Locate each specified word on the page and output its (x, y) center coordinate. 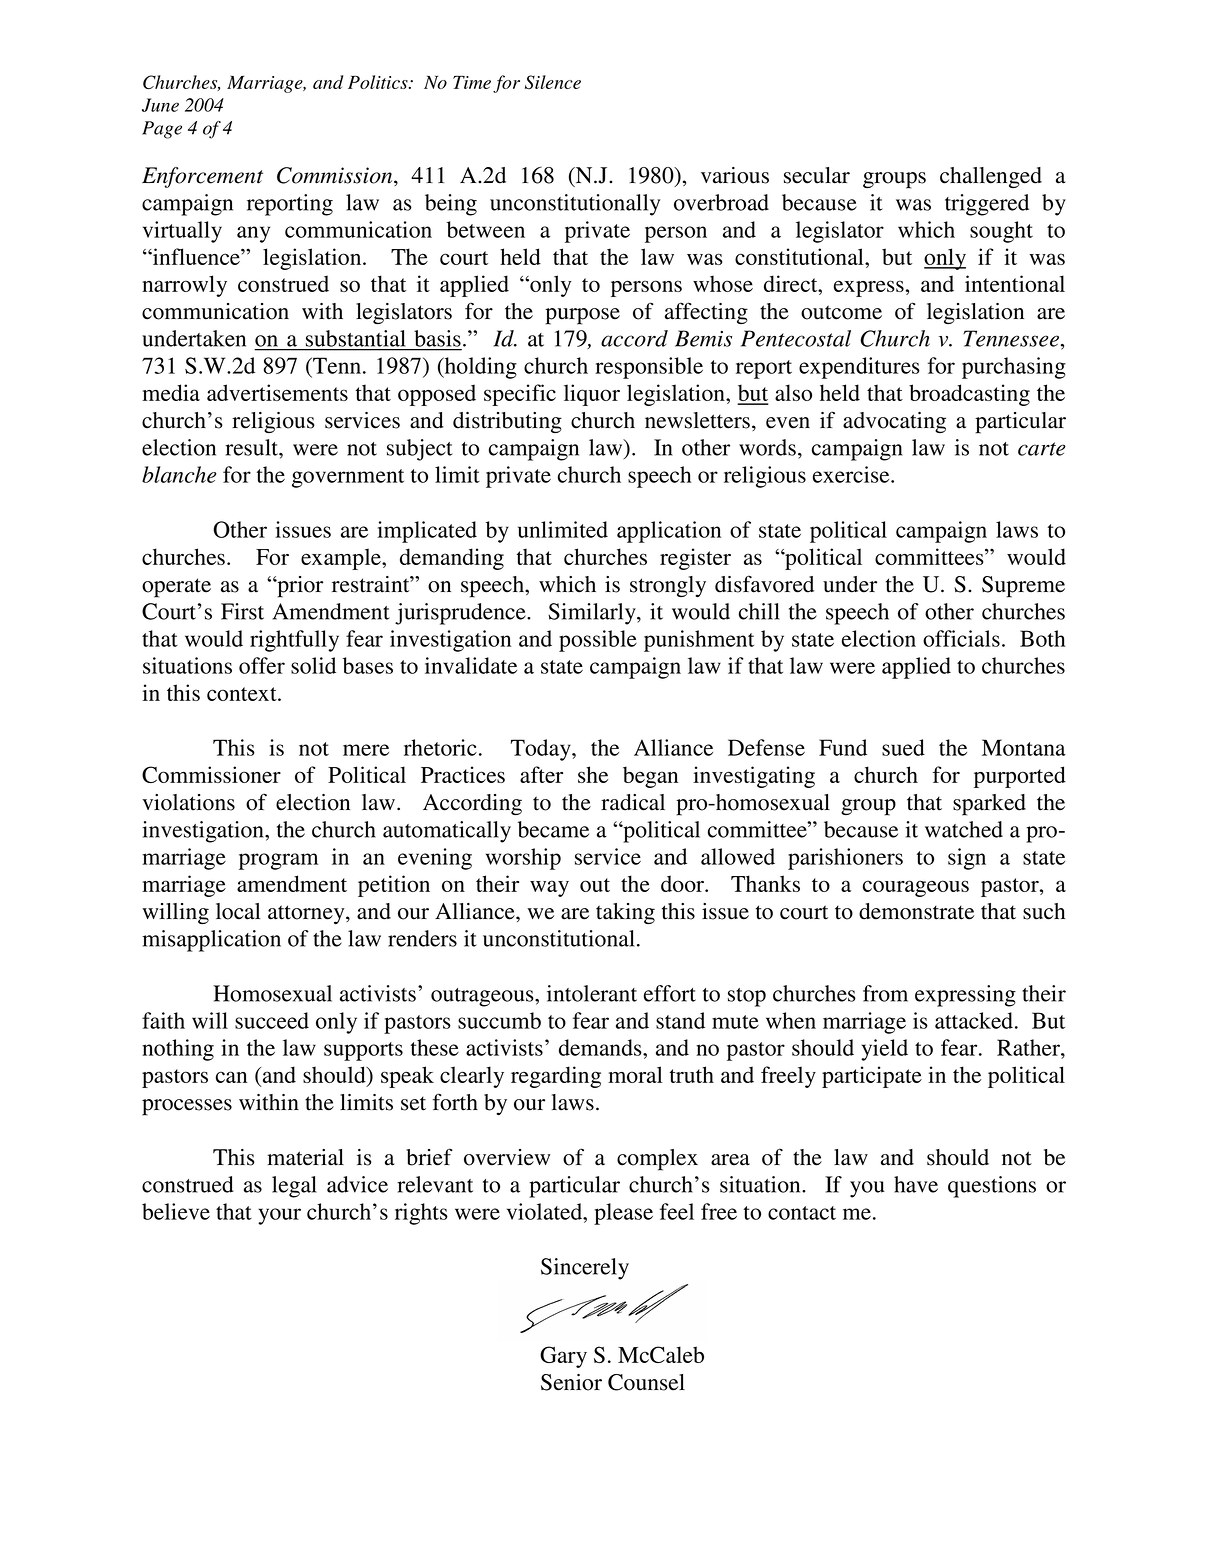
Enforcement (202, 177)
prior (299, 587)
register (695, 559)
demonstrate (916, 911)
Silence (553, 82)
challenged (991, 177)
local (238, 911)
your (279, 1216)
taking (625, 913)
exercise (852, 474)
